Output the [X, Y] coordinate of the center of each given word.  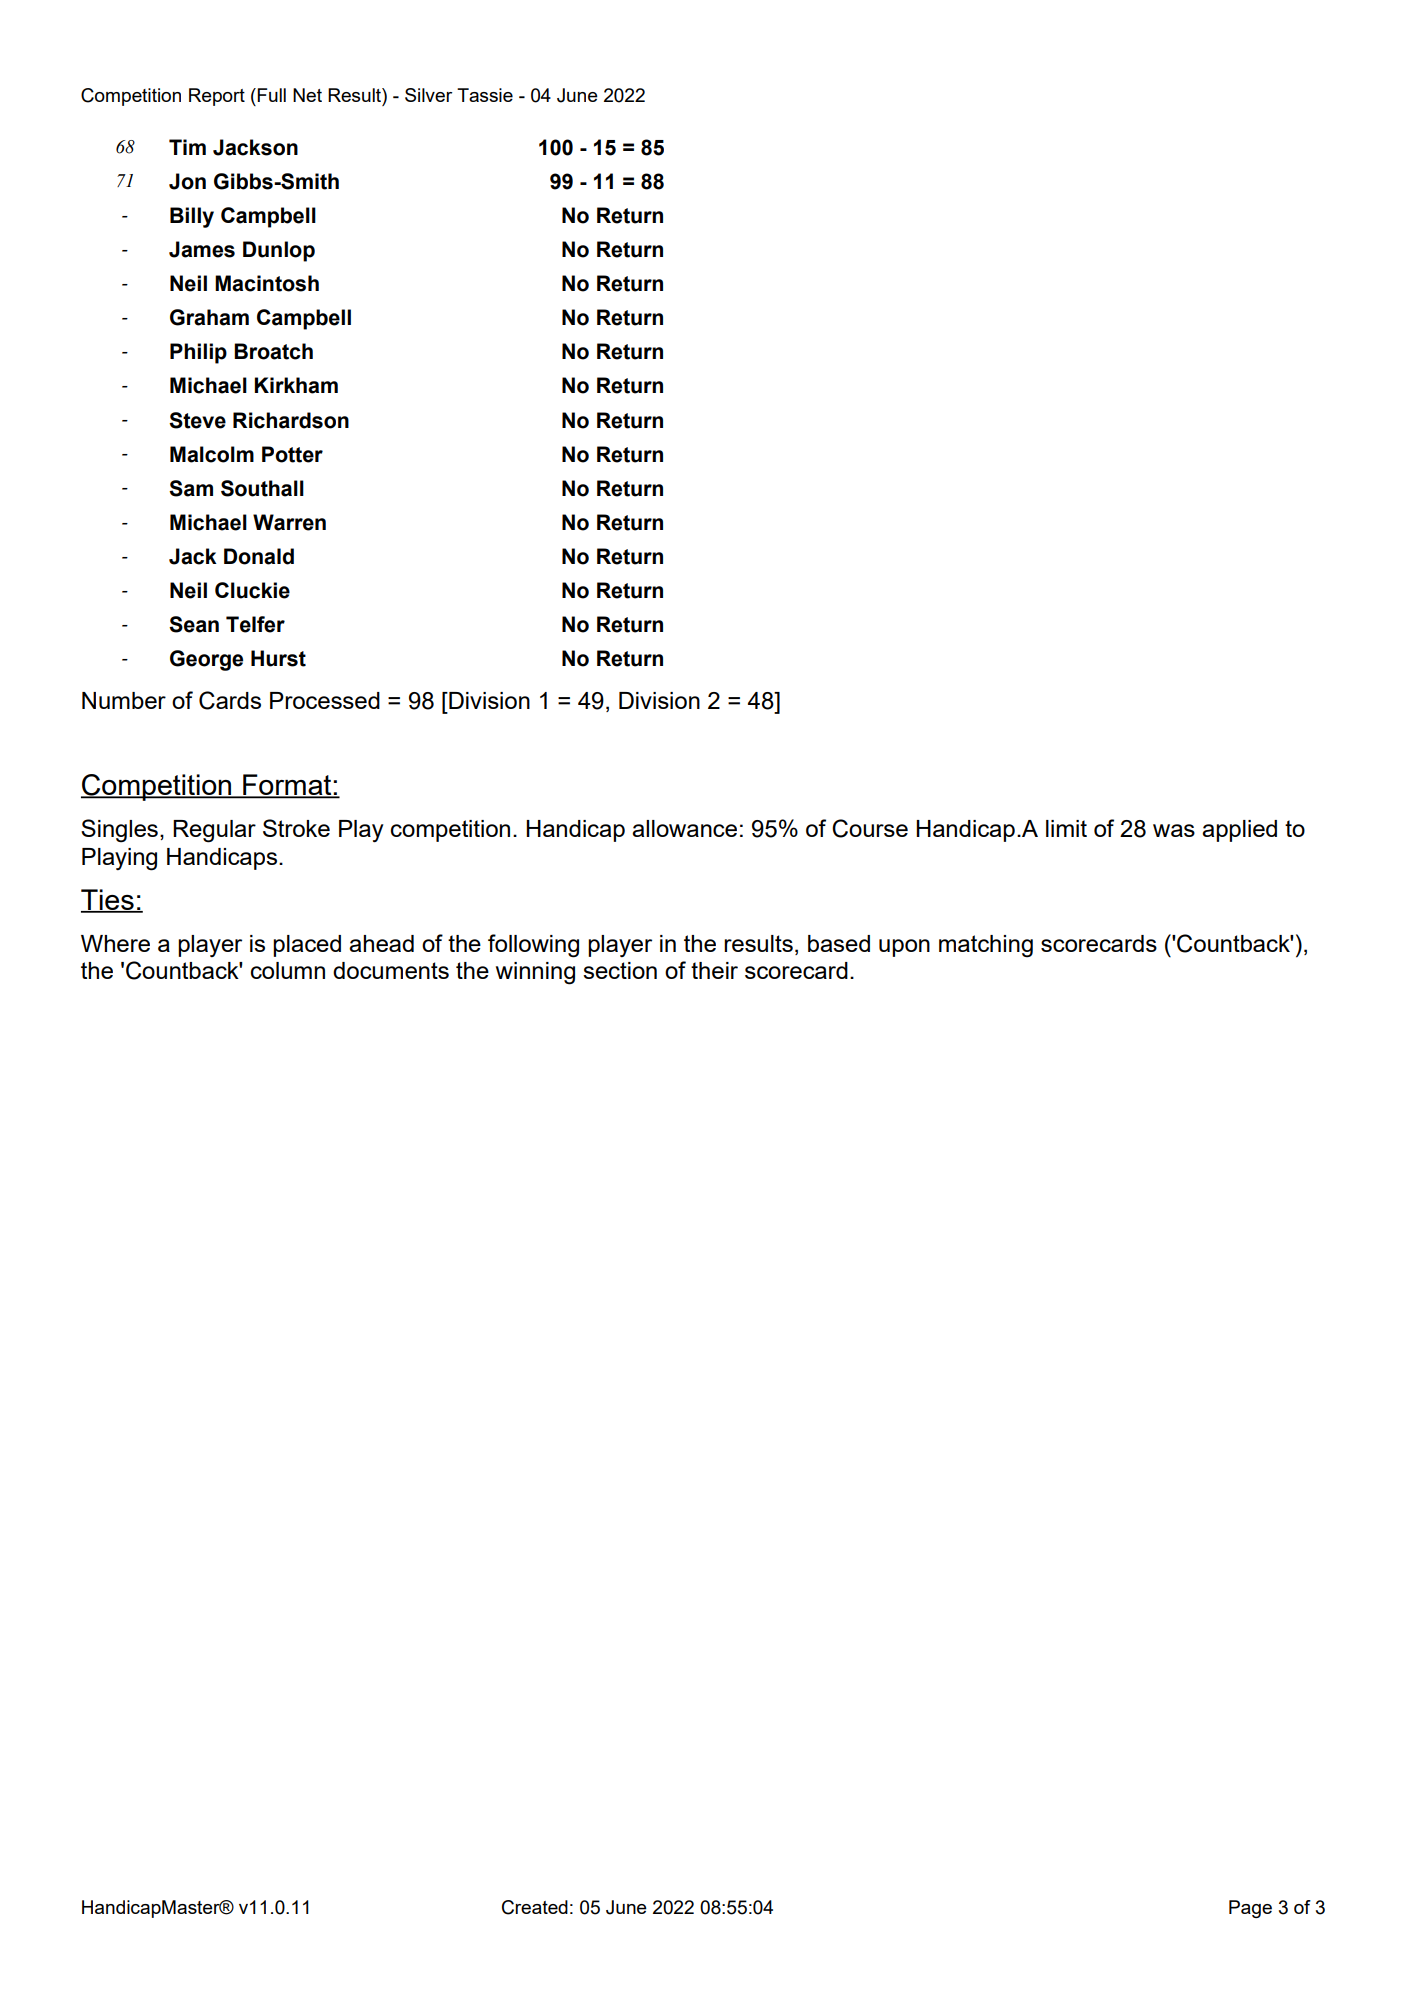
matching [986, 946]
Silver [428, 95]
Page [1250, 1909]
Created [535, 1907]
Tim [187, 147]
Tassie [485, 95]
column [288, 970]
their [714, 970]
